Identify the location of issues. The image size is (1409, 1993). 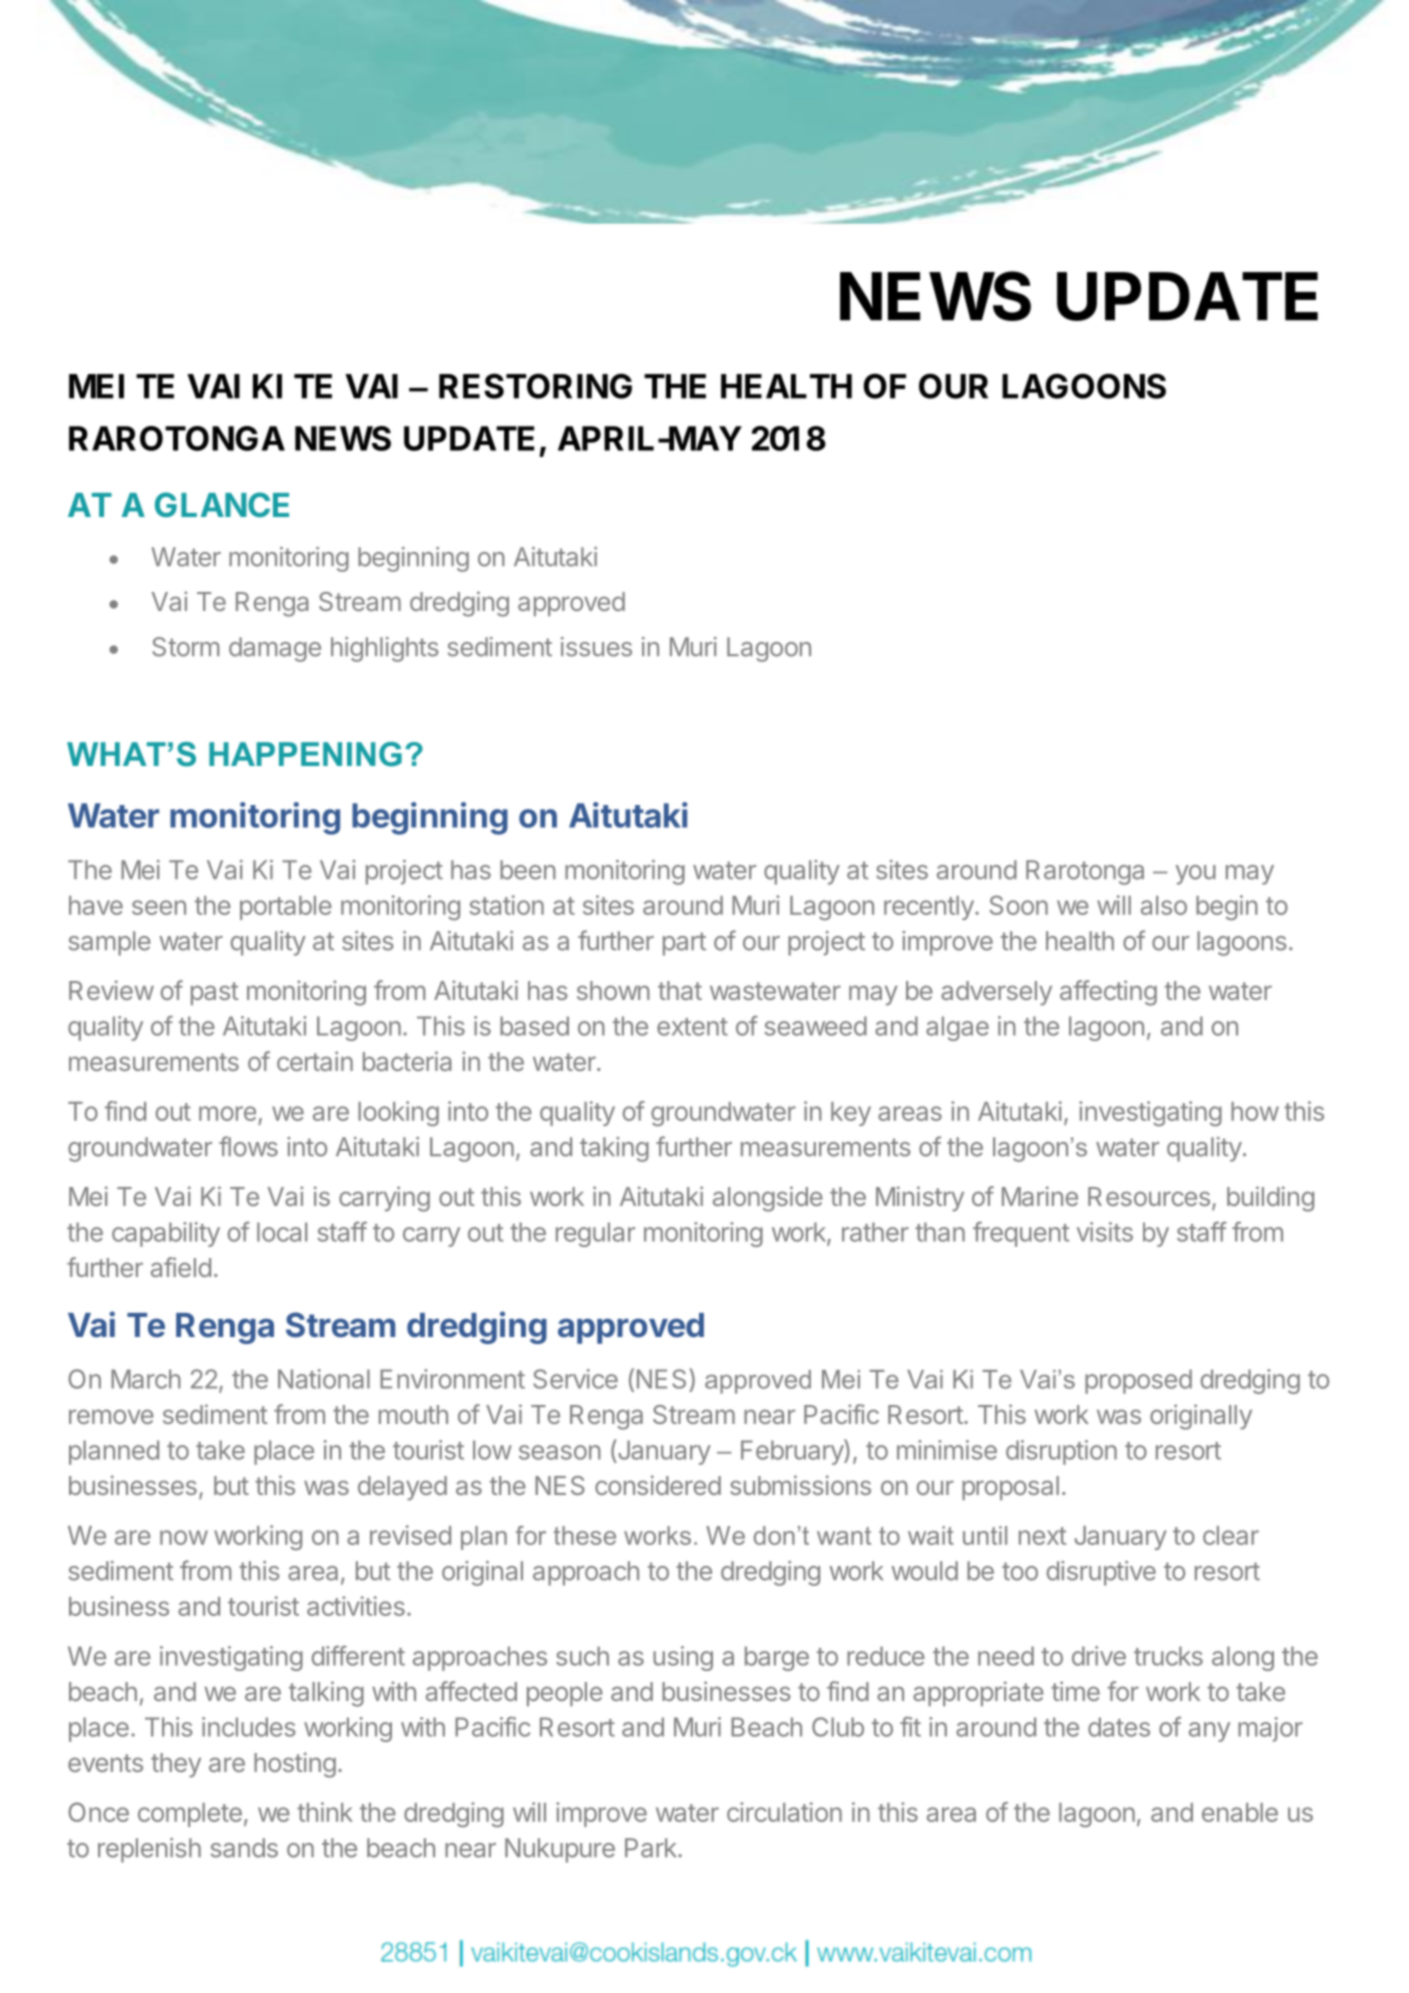
(596, 647).
